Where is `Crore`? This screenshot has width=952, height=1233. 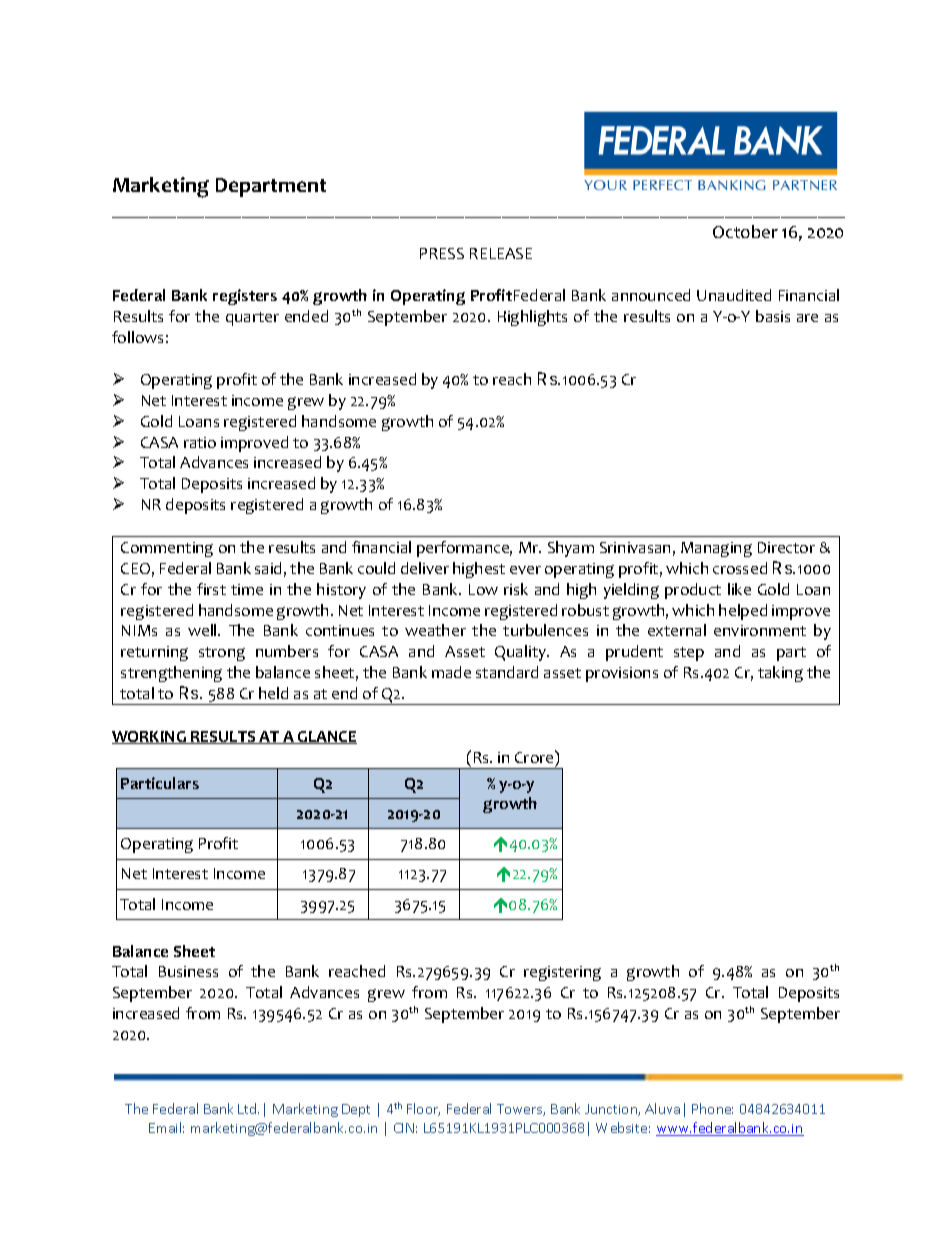 Crore is located at coordinates (535, 756).
